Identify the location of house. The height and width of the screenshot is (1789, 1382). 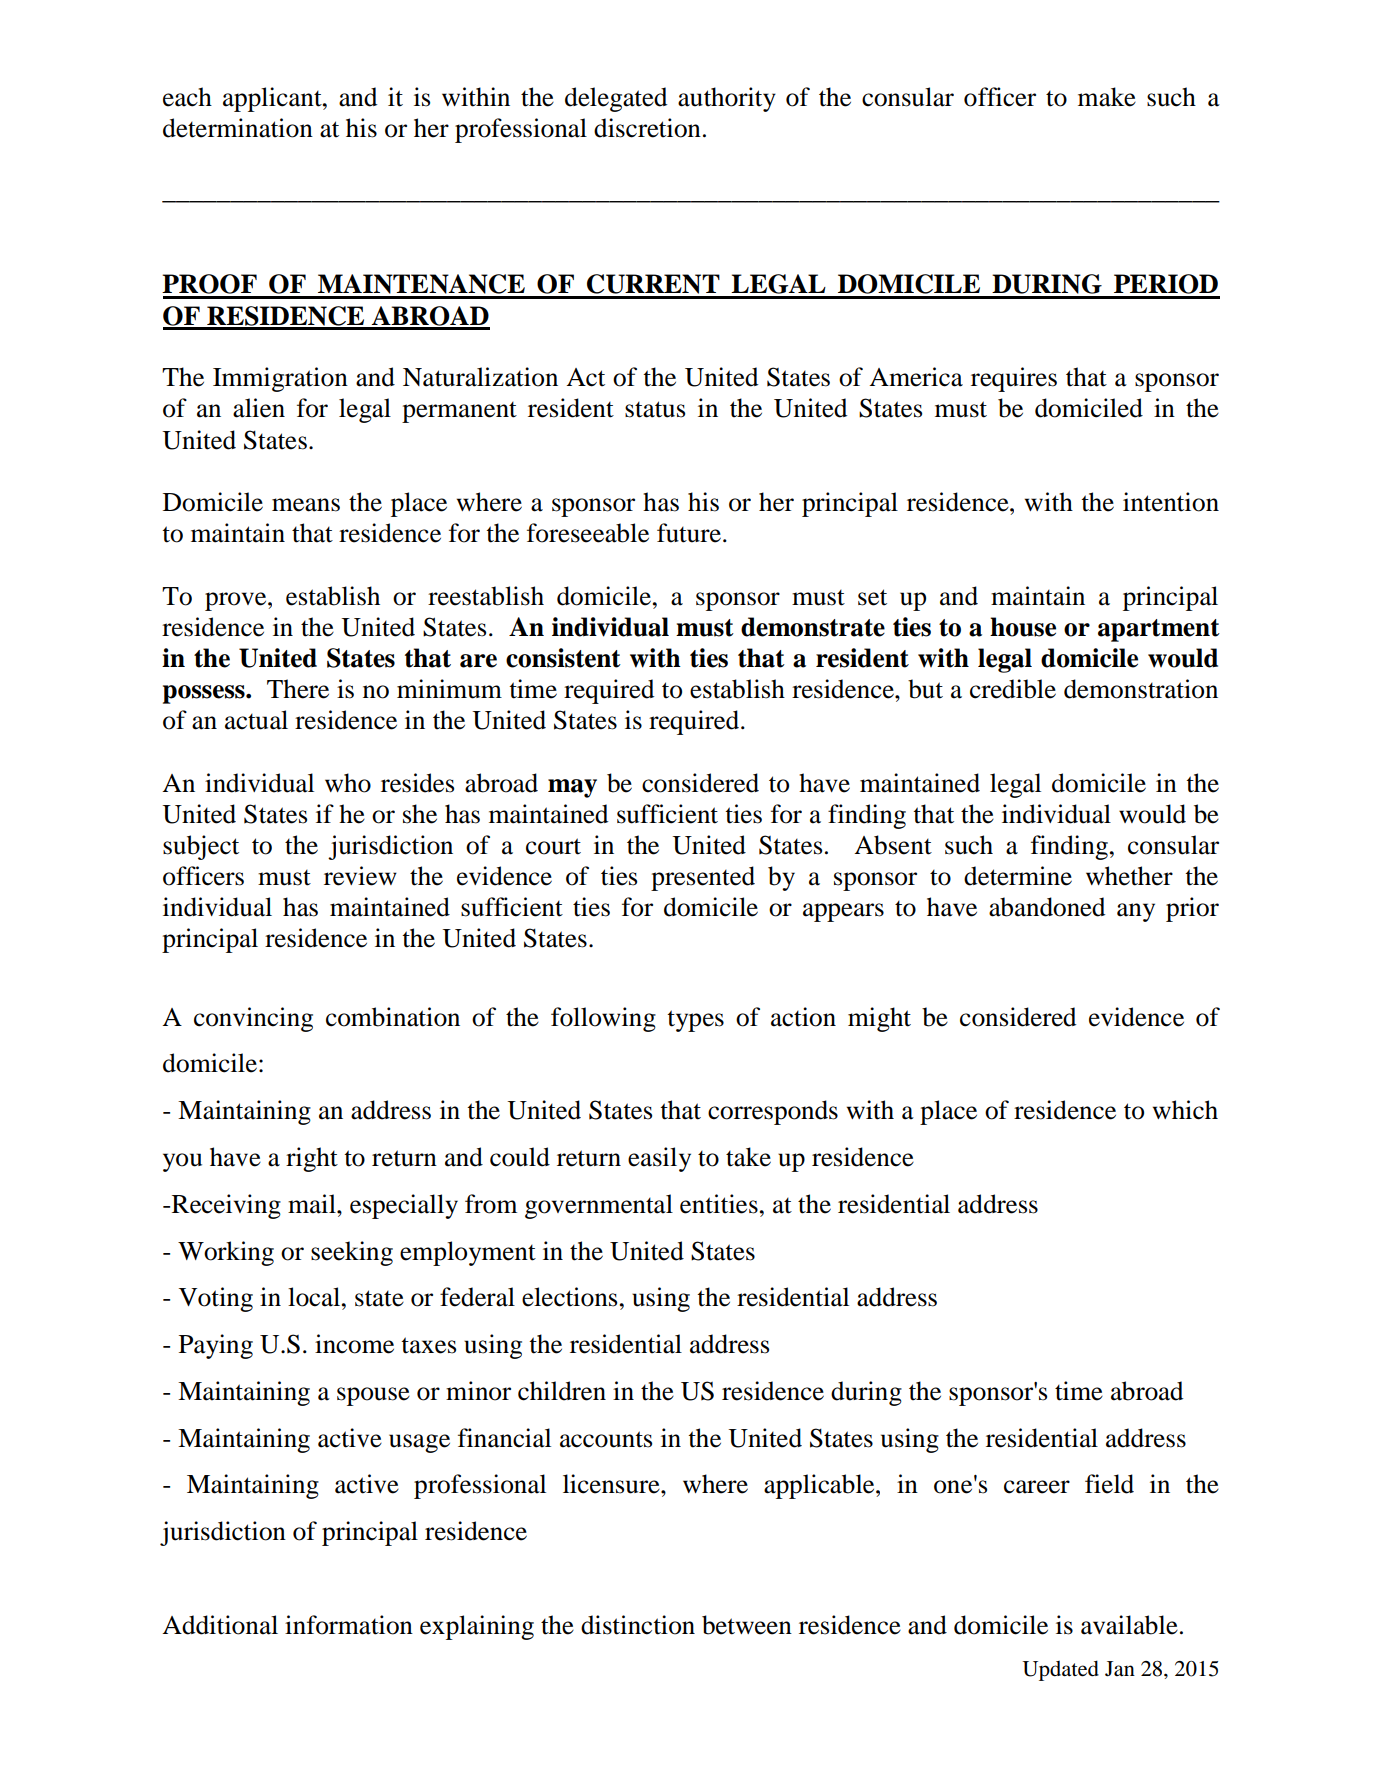
(1023, 627).
